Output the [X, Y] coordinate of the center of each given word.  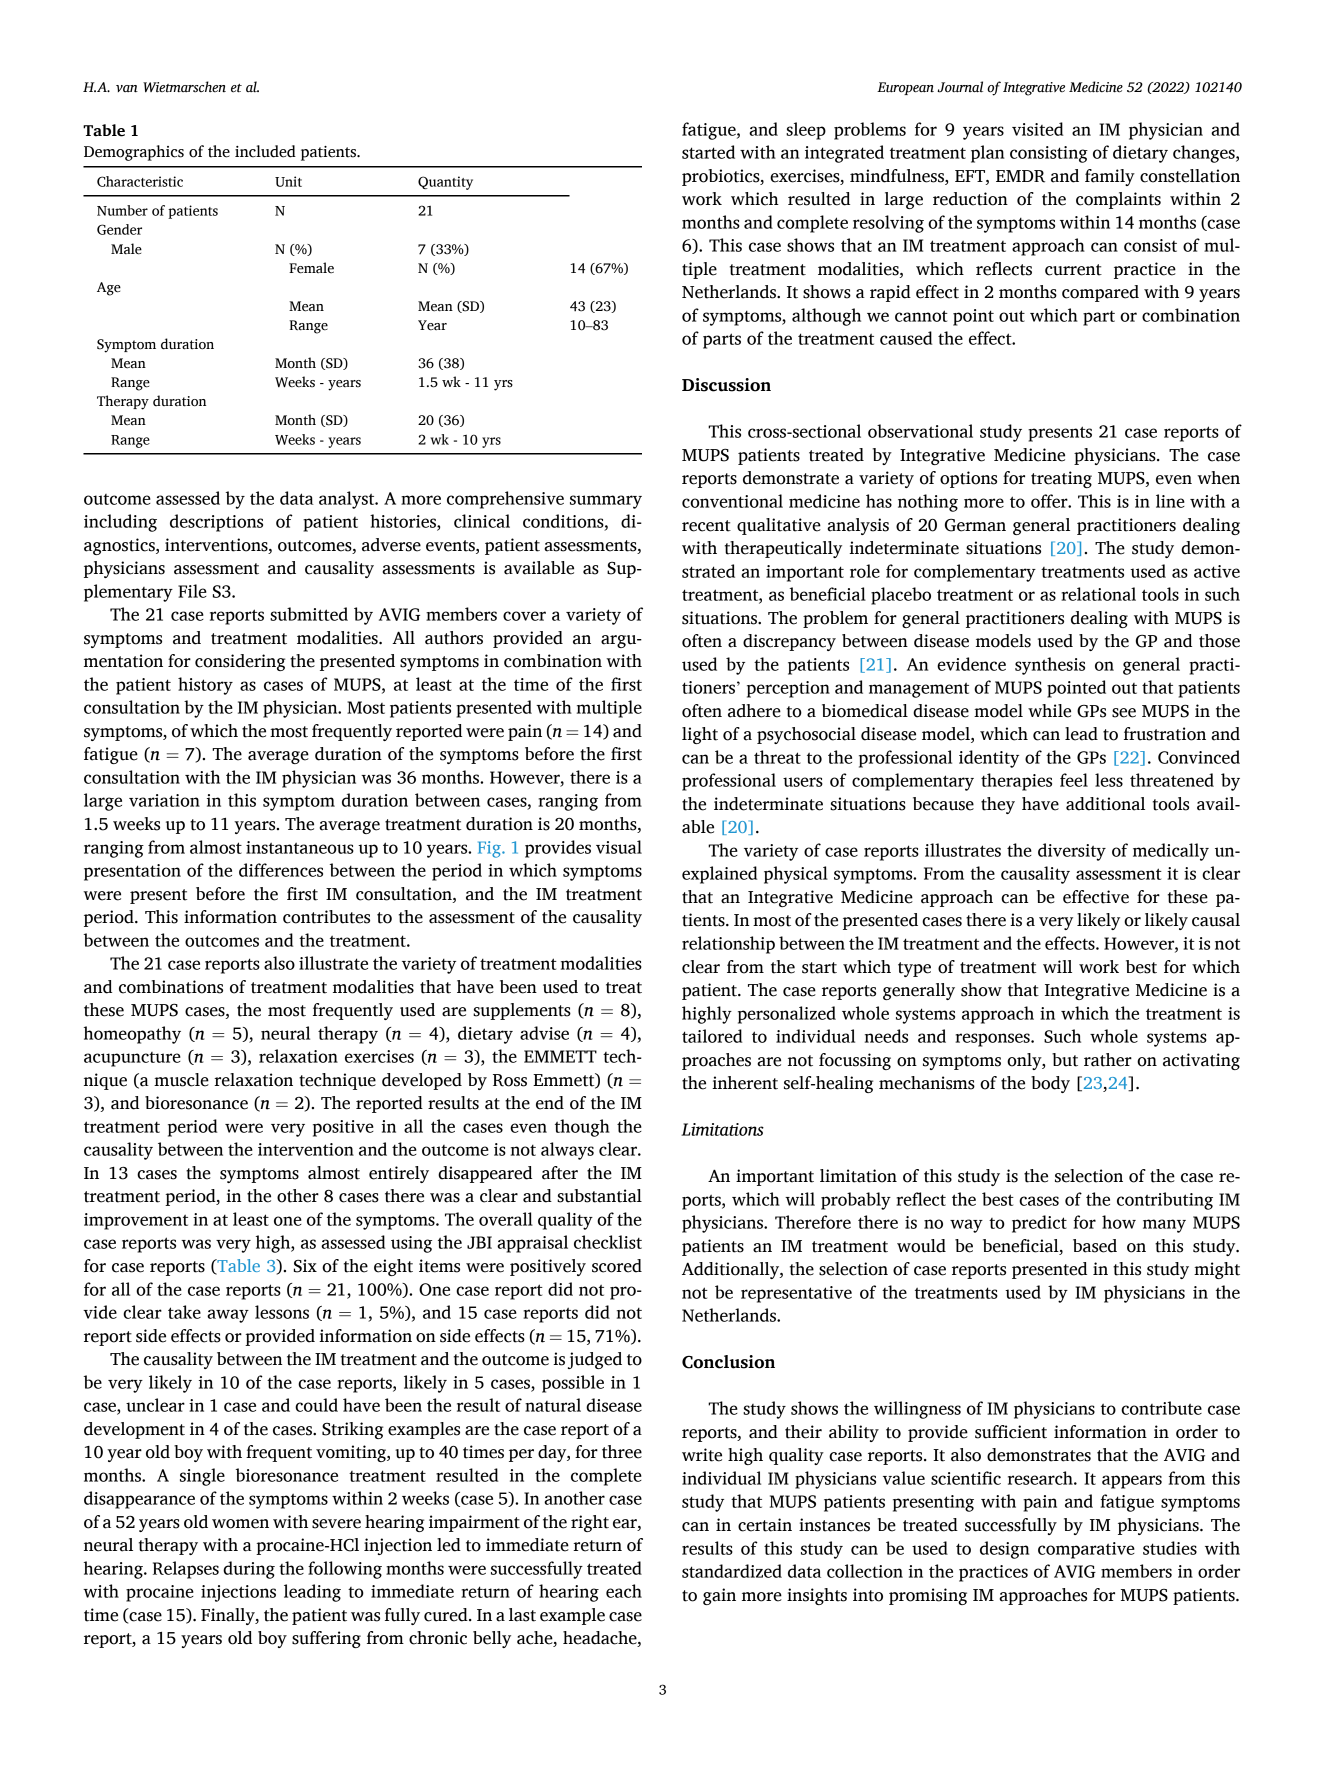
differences [281, 870]
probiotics [722, 177]
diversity [1072, 852]
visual [619, 847]
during [249, 1570]
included [265, 151]
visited [1037, 129]
